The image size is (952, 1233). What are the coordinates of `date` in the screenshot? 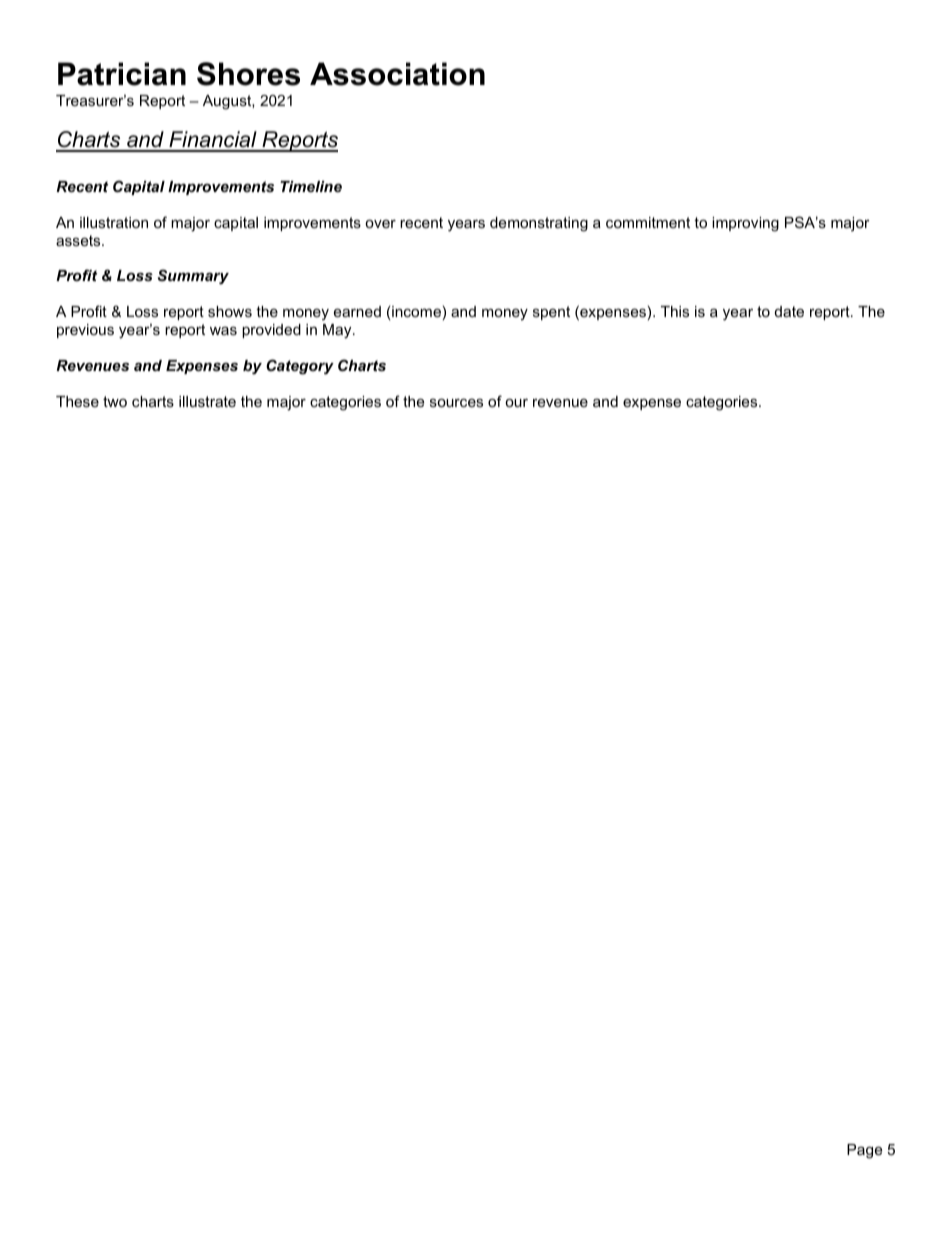 It's located at (789, 311).
